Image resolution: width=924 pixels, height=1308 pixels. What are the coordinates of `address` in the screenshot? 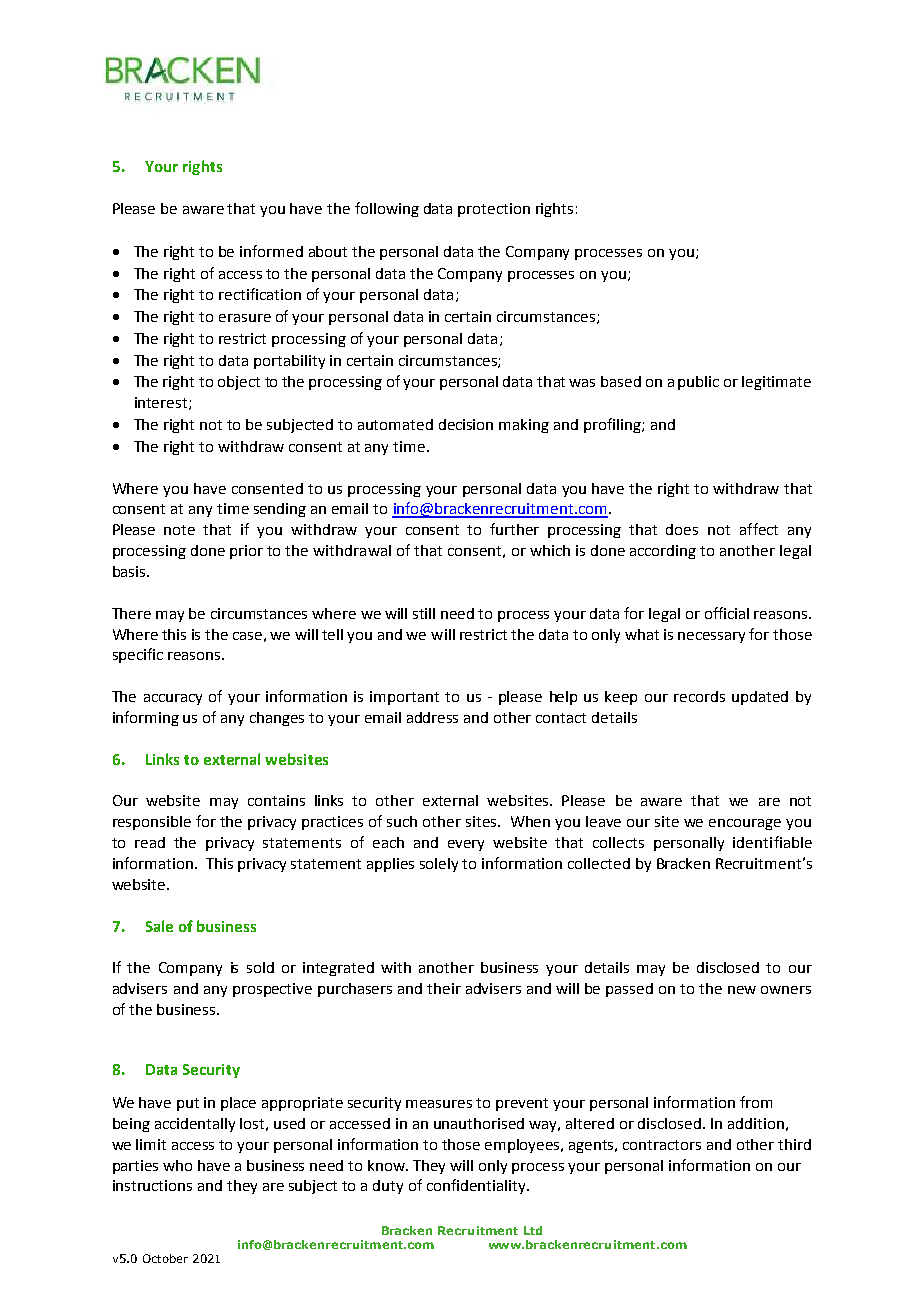 It's located at (432, 717).
